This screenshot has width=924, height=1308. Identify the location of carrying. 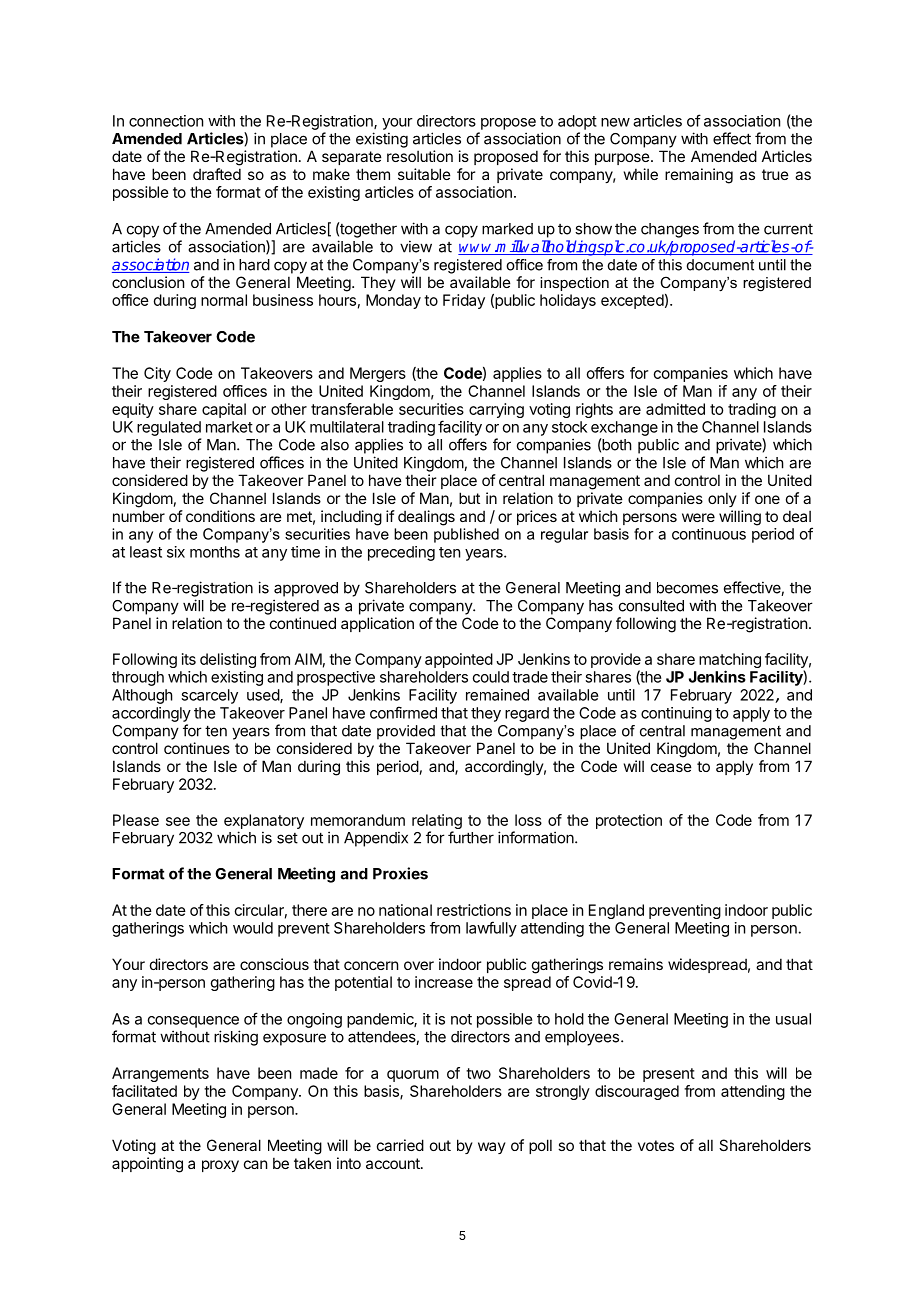
(496, 410).
